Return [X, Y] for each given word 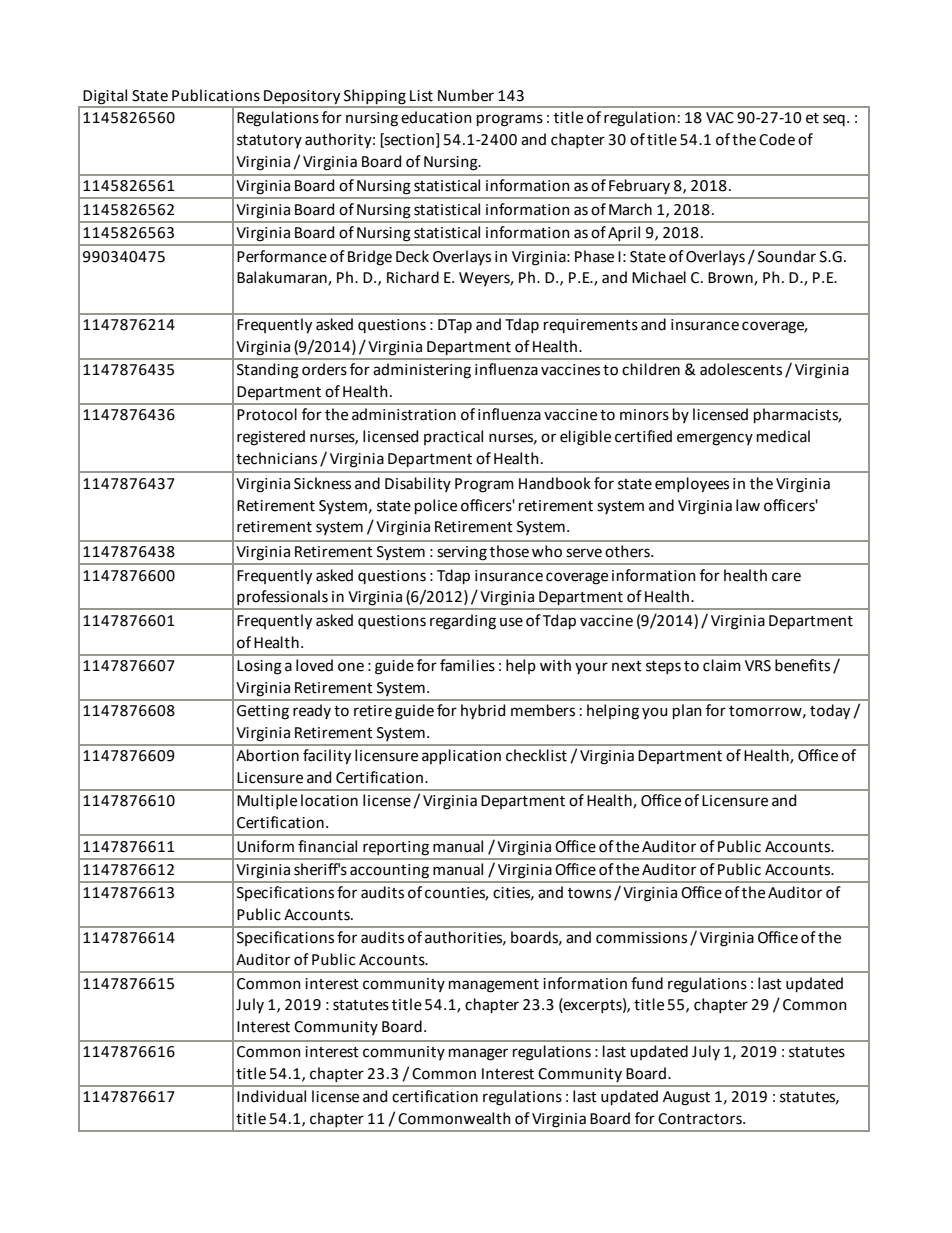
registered [271, 438]
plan [687, 711]
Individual [271, 1096]
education [436, 117]
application [461, 756]
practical [453, 437]
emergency [715, 439]
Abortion [267, 755]
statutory [269, 141]
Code [777, 139]
